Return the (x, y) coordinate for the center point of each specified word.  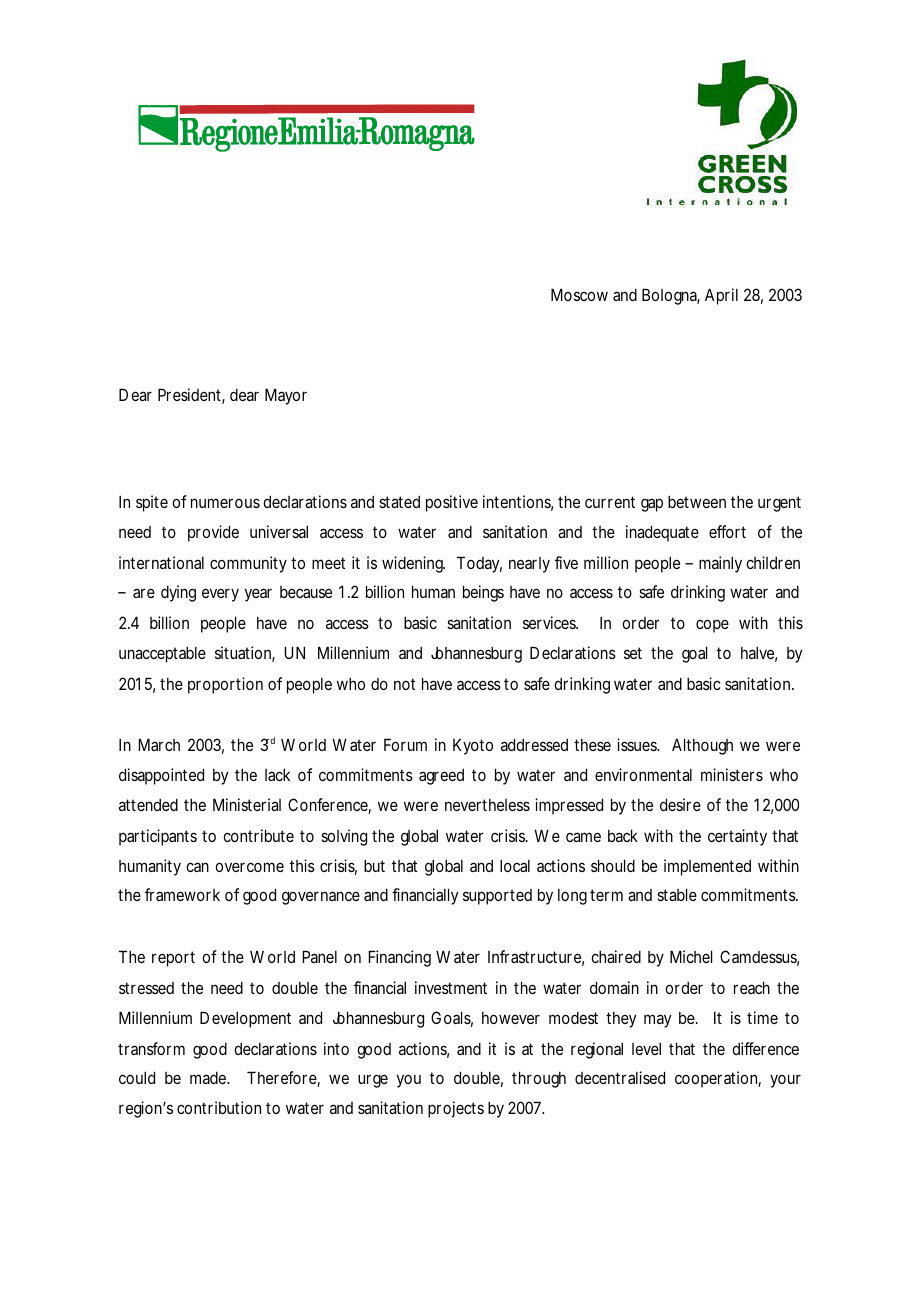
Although (702, 746)
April (721, 296)
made (209, 1077)
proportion (225, 685)
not (404, 684)
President (191, 396)
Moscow (579, 294)
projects (456, 1109)
